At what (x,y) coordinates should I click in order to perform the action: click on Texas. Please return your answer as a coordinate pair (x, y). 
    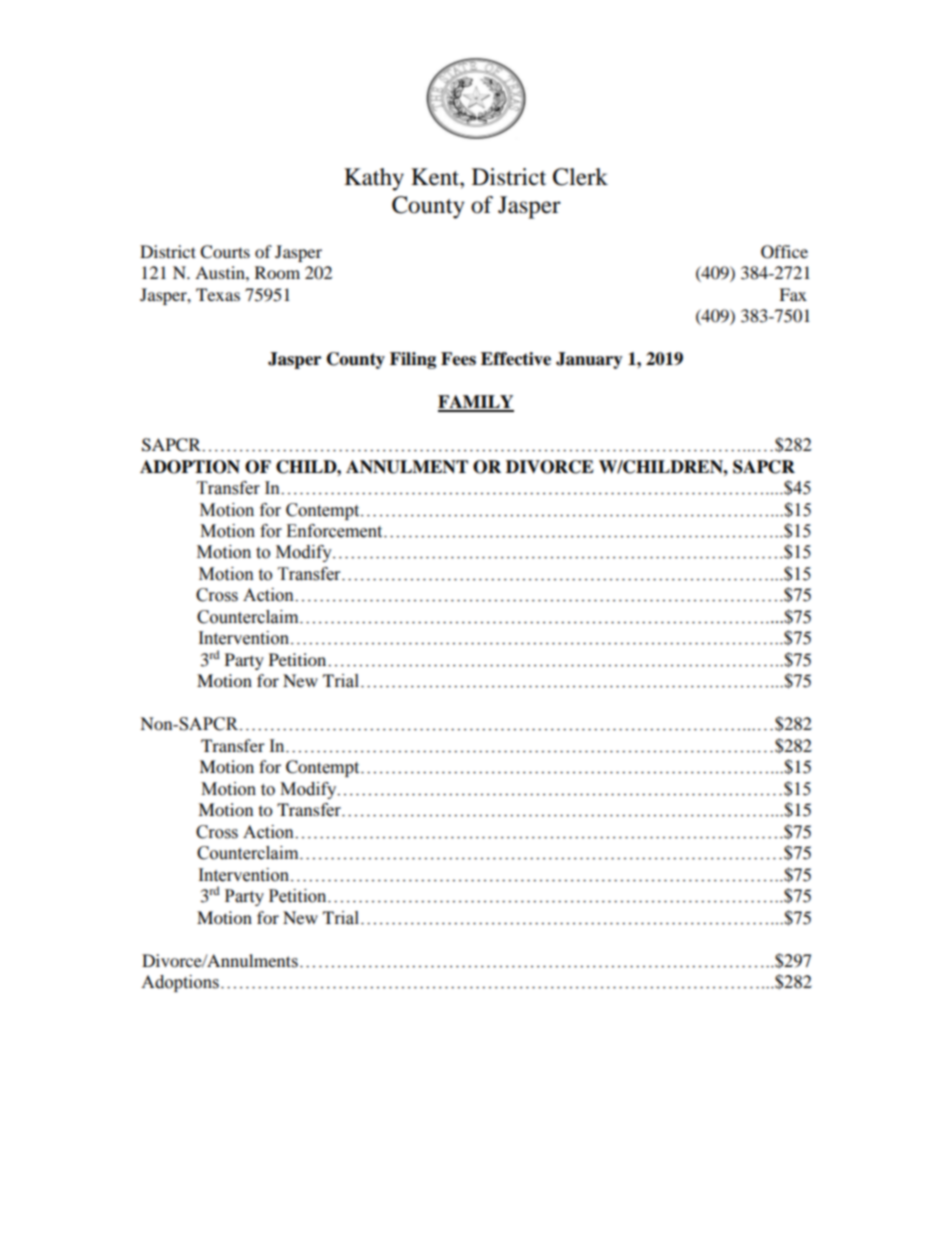
    Looking at the image, I should click on (218, 294).
